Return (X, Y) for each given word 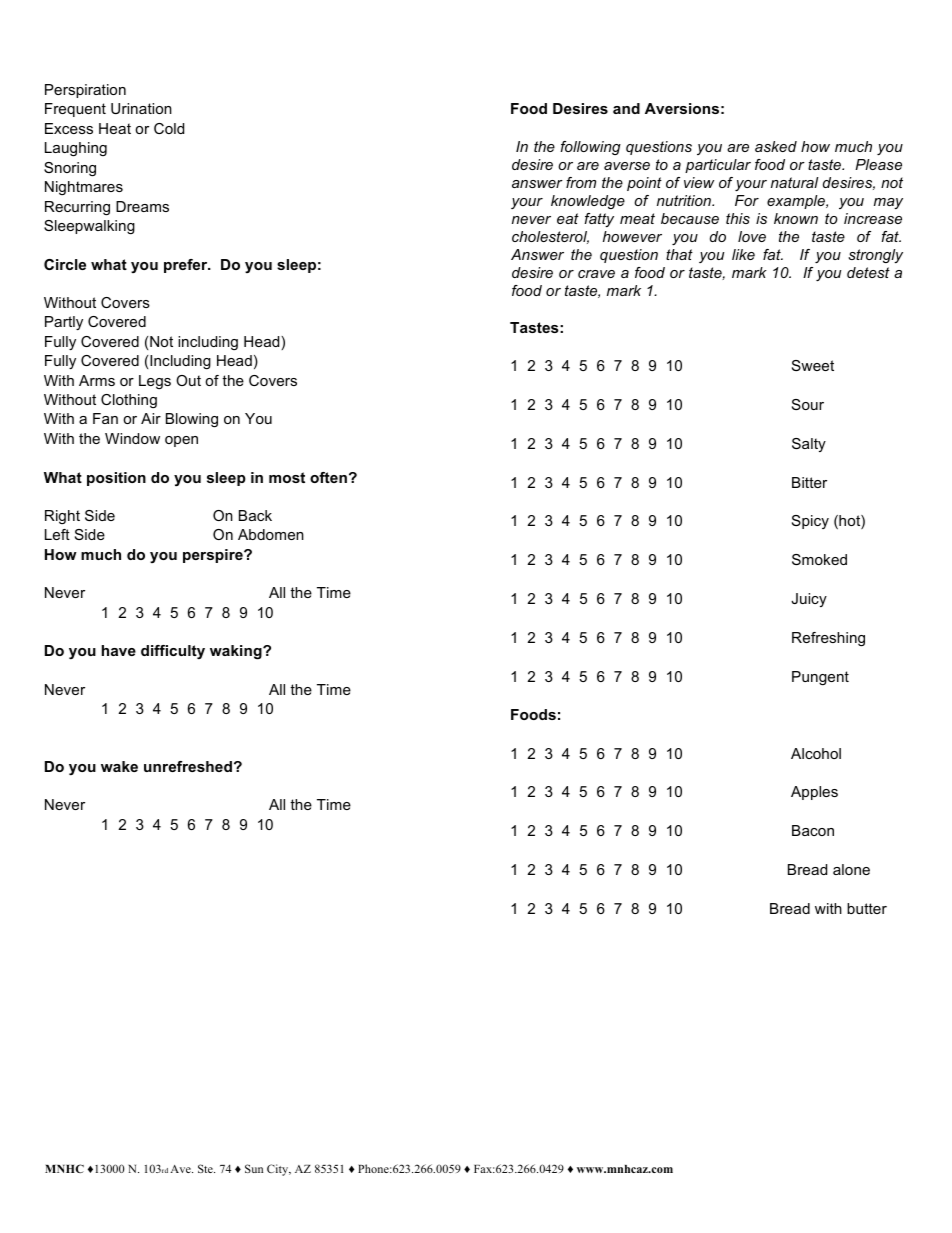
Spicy (810, 522)
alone (851, 869)
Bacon (813, 830)
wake (119, 766)
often (328, 477)
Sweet (813, 365)
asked (776, 146)
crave (596, 274)
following (590, 148)
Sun (254, 1168)
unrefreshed (188, 766)
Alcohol (816, 753)
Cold (169, 128)
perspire (214, 556)
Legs (155, 382)
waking (237, 652)
